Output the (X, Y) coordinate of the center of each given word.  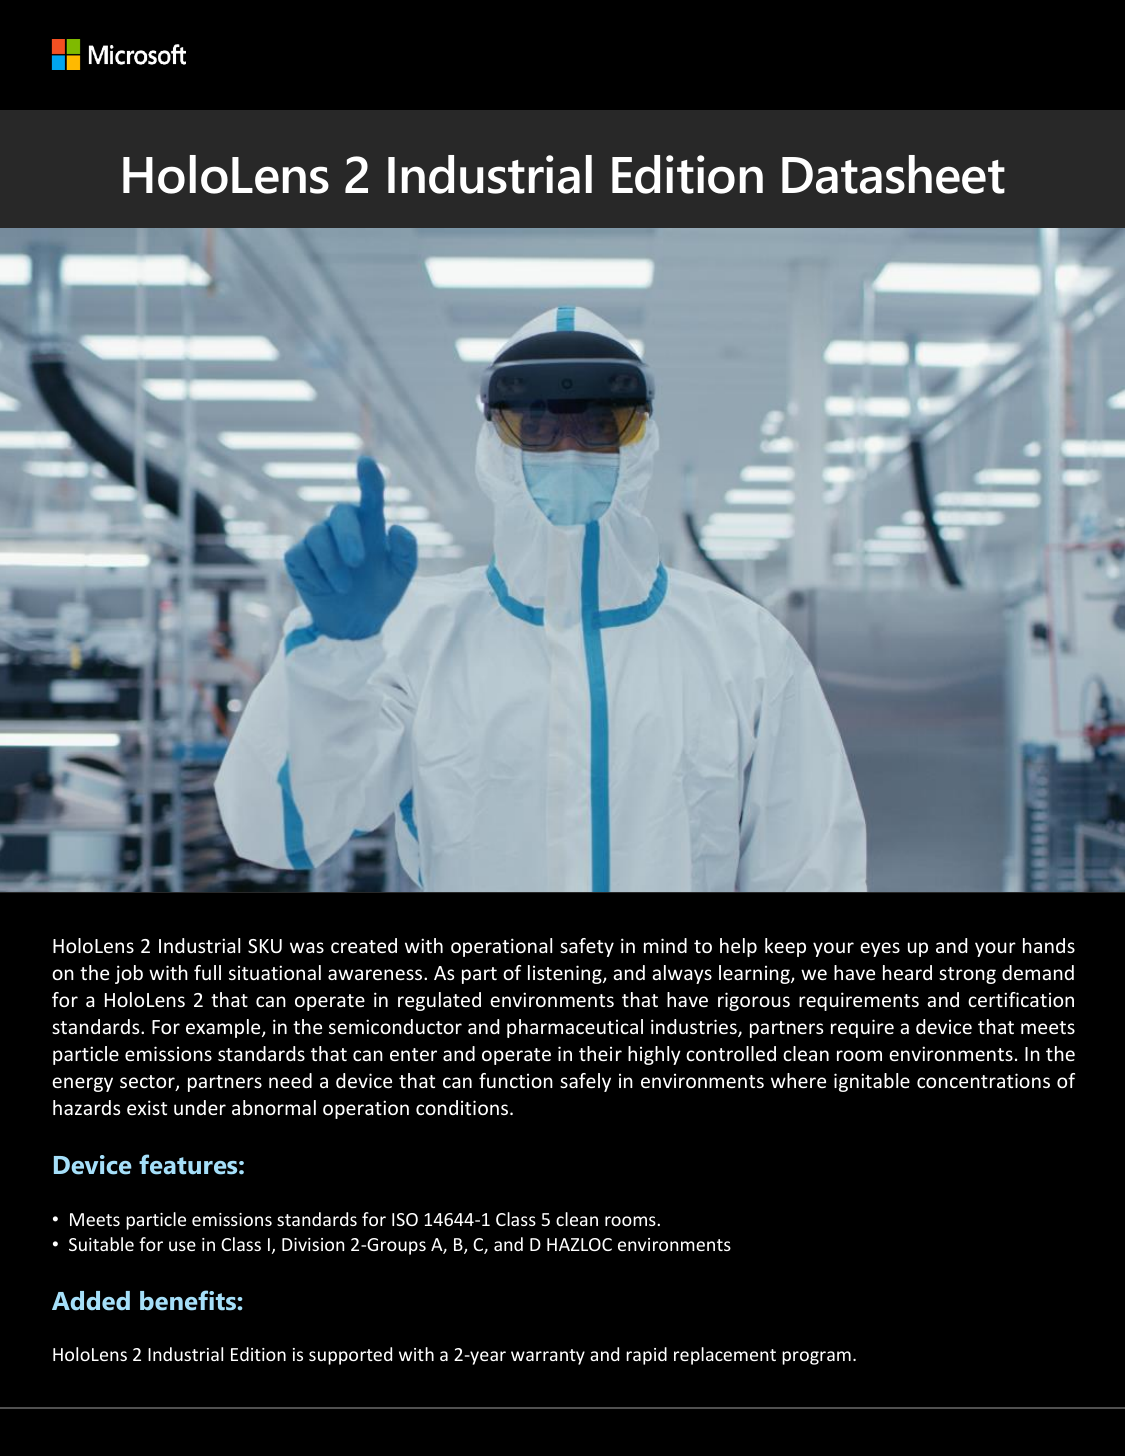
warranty (548, 1357)
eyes (880, 949)
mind (665, 945)
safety (587, 947)
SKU (265, 946)
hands (1049, 945)
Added (91, 1301)
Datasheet (893, 174)
